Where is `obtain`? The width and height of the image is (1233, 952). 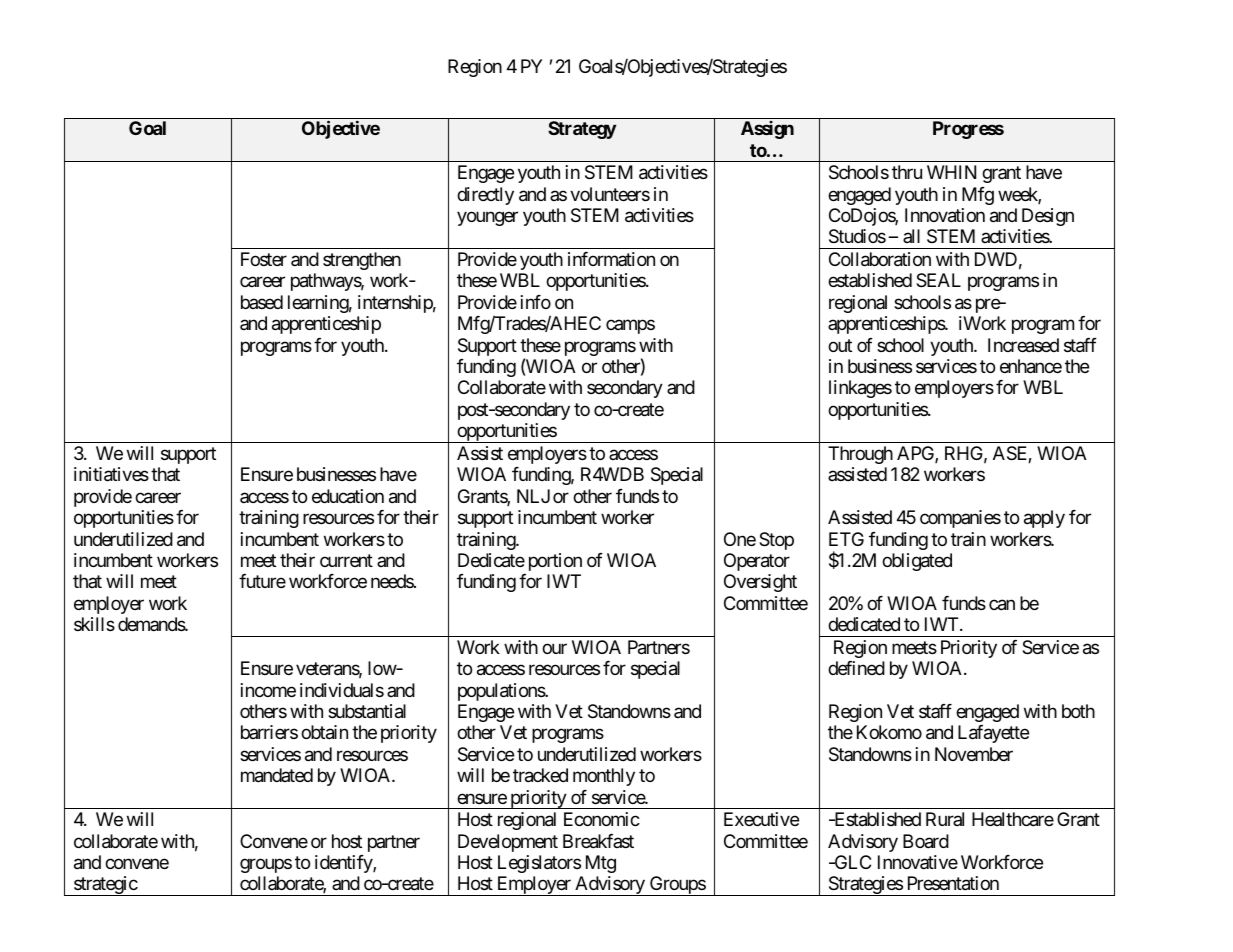 obtain is located at coordinates (324, 732).
